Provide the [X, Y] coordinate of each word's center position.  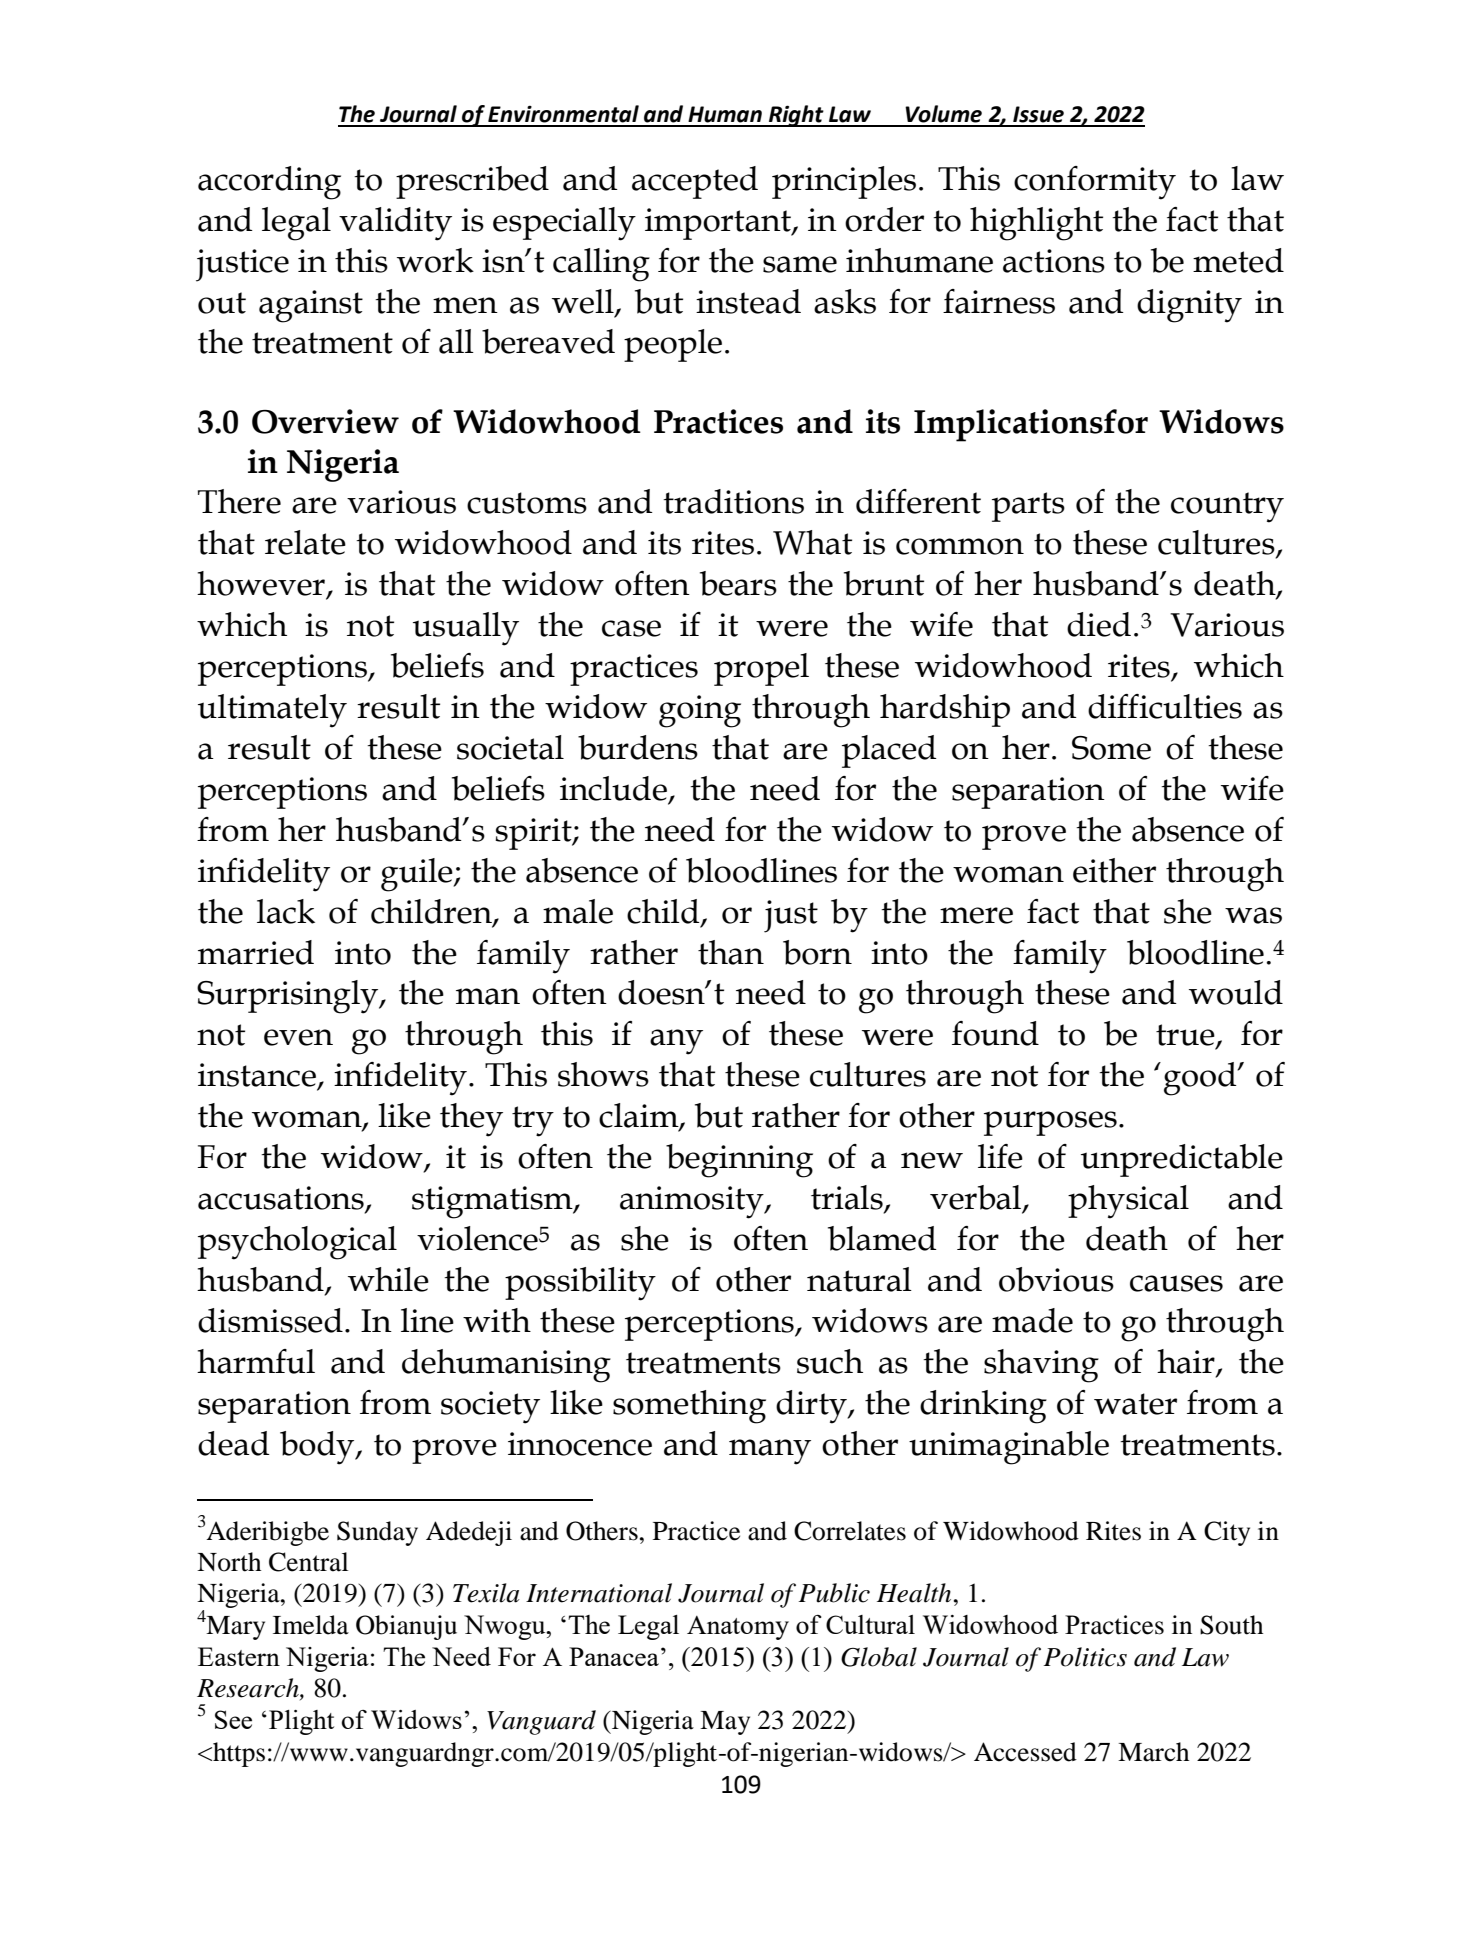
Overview [325, 421]
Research [249, 1689]
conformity [1095, 183]
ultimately [272, 711]
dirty [812, 1407]
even [298, 1037]
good [1201, 1079]
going [700, 711]
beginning [739, 1161]
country [1227, 507]
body [318, 1448]
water [1135, 1404]
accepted [695, 182]
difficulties [1165, 706]
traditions [733, 501]
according [269, 183]
